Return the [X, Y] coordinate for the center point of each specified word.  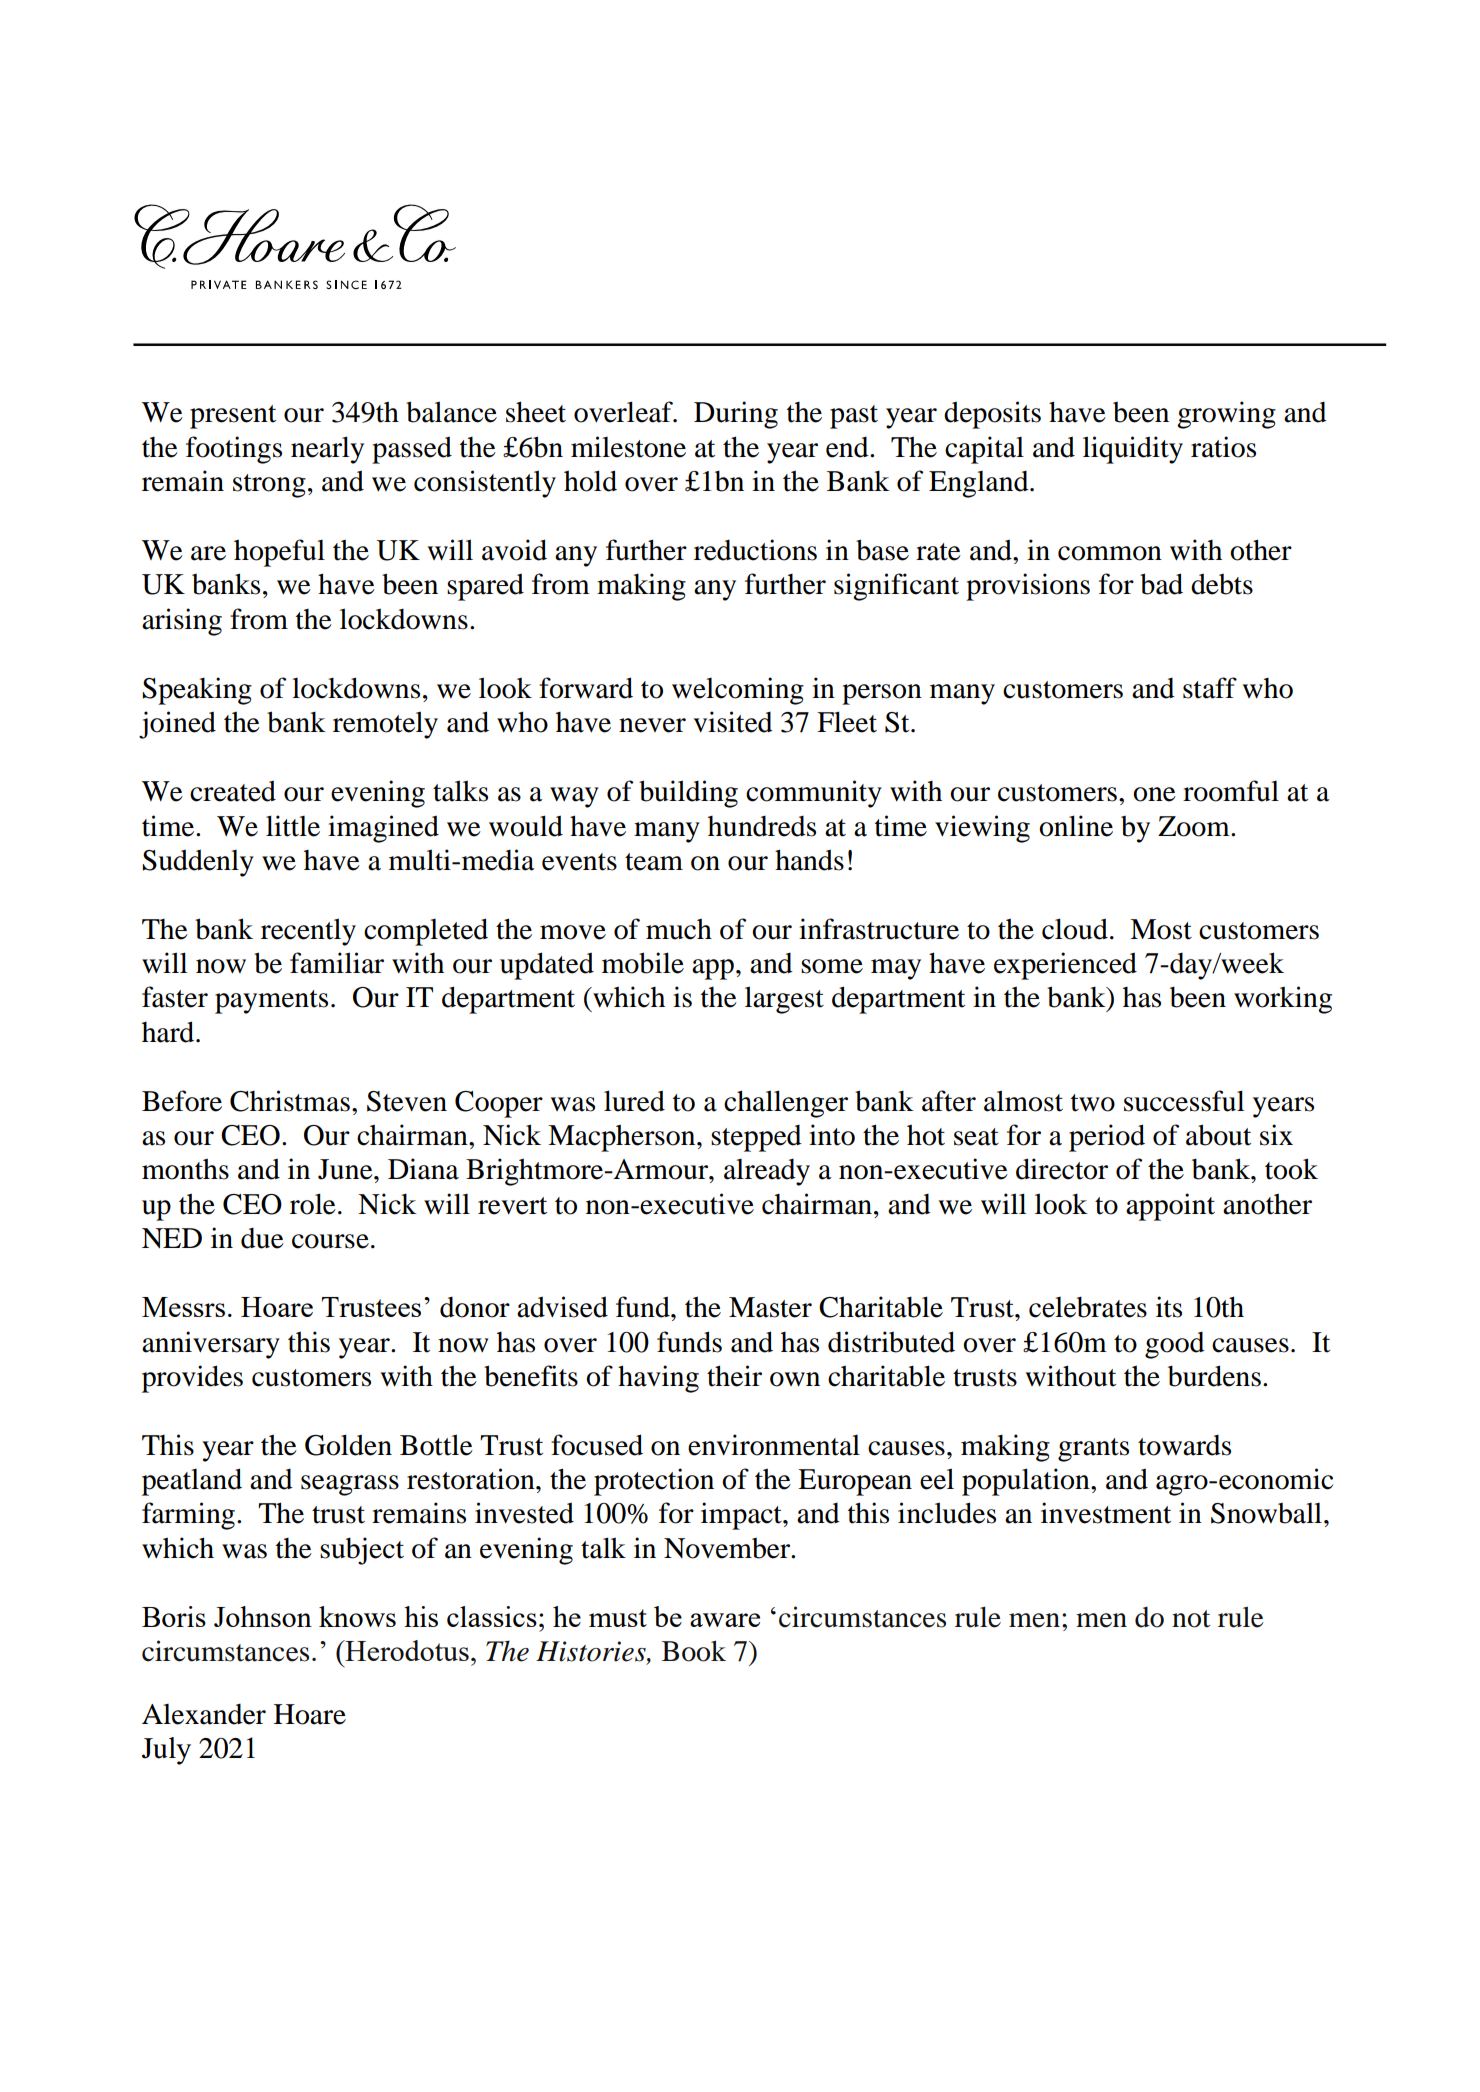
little [293, 826]
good [1175, 1345]
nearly [327, 450]
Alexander [204, 1714]
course [330, 1241]
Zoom [1195, 826]
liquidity [1133, 450]
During [736, 415]
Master [770, 1307]
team [654, 862]
